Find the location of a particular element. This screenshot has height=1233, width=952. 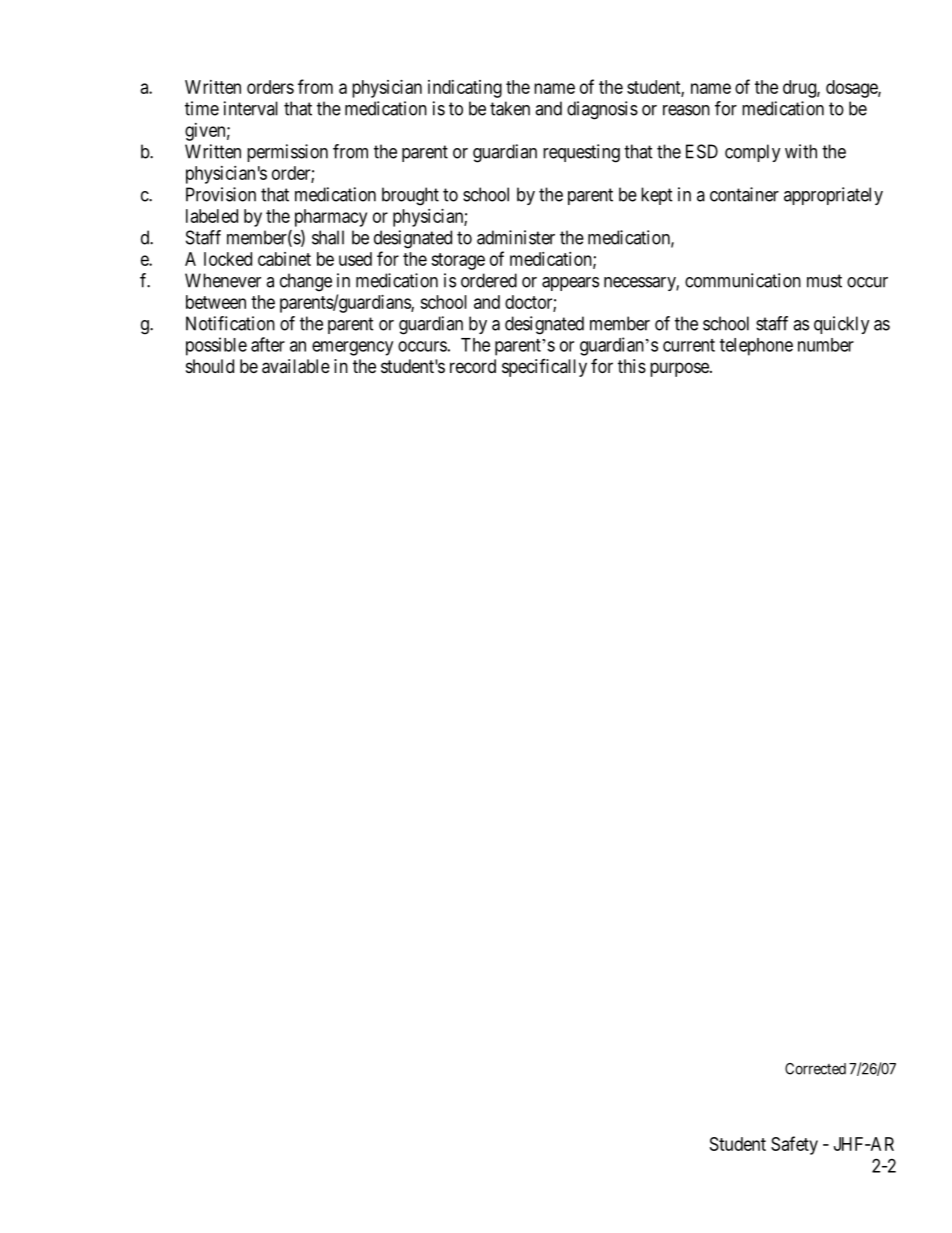

this is located at coordinates (632, 366).
